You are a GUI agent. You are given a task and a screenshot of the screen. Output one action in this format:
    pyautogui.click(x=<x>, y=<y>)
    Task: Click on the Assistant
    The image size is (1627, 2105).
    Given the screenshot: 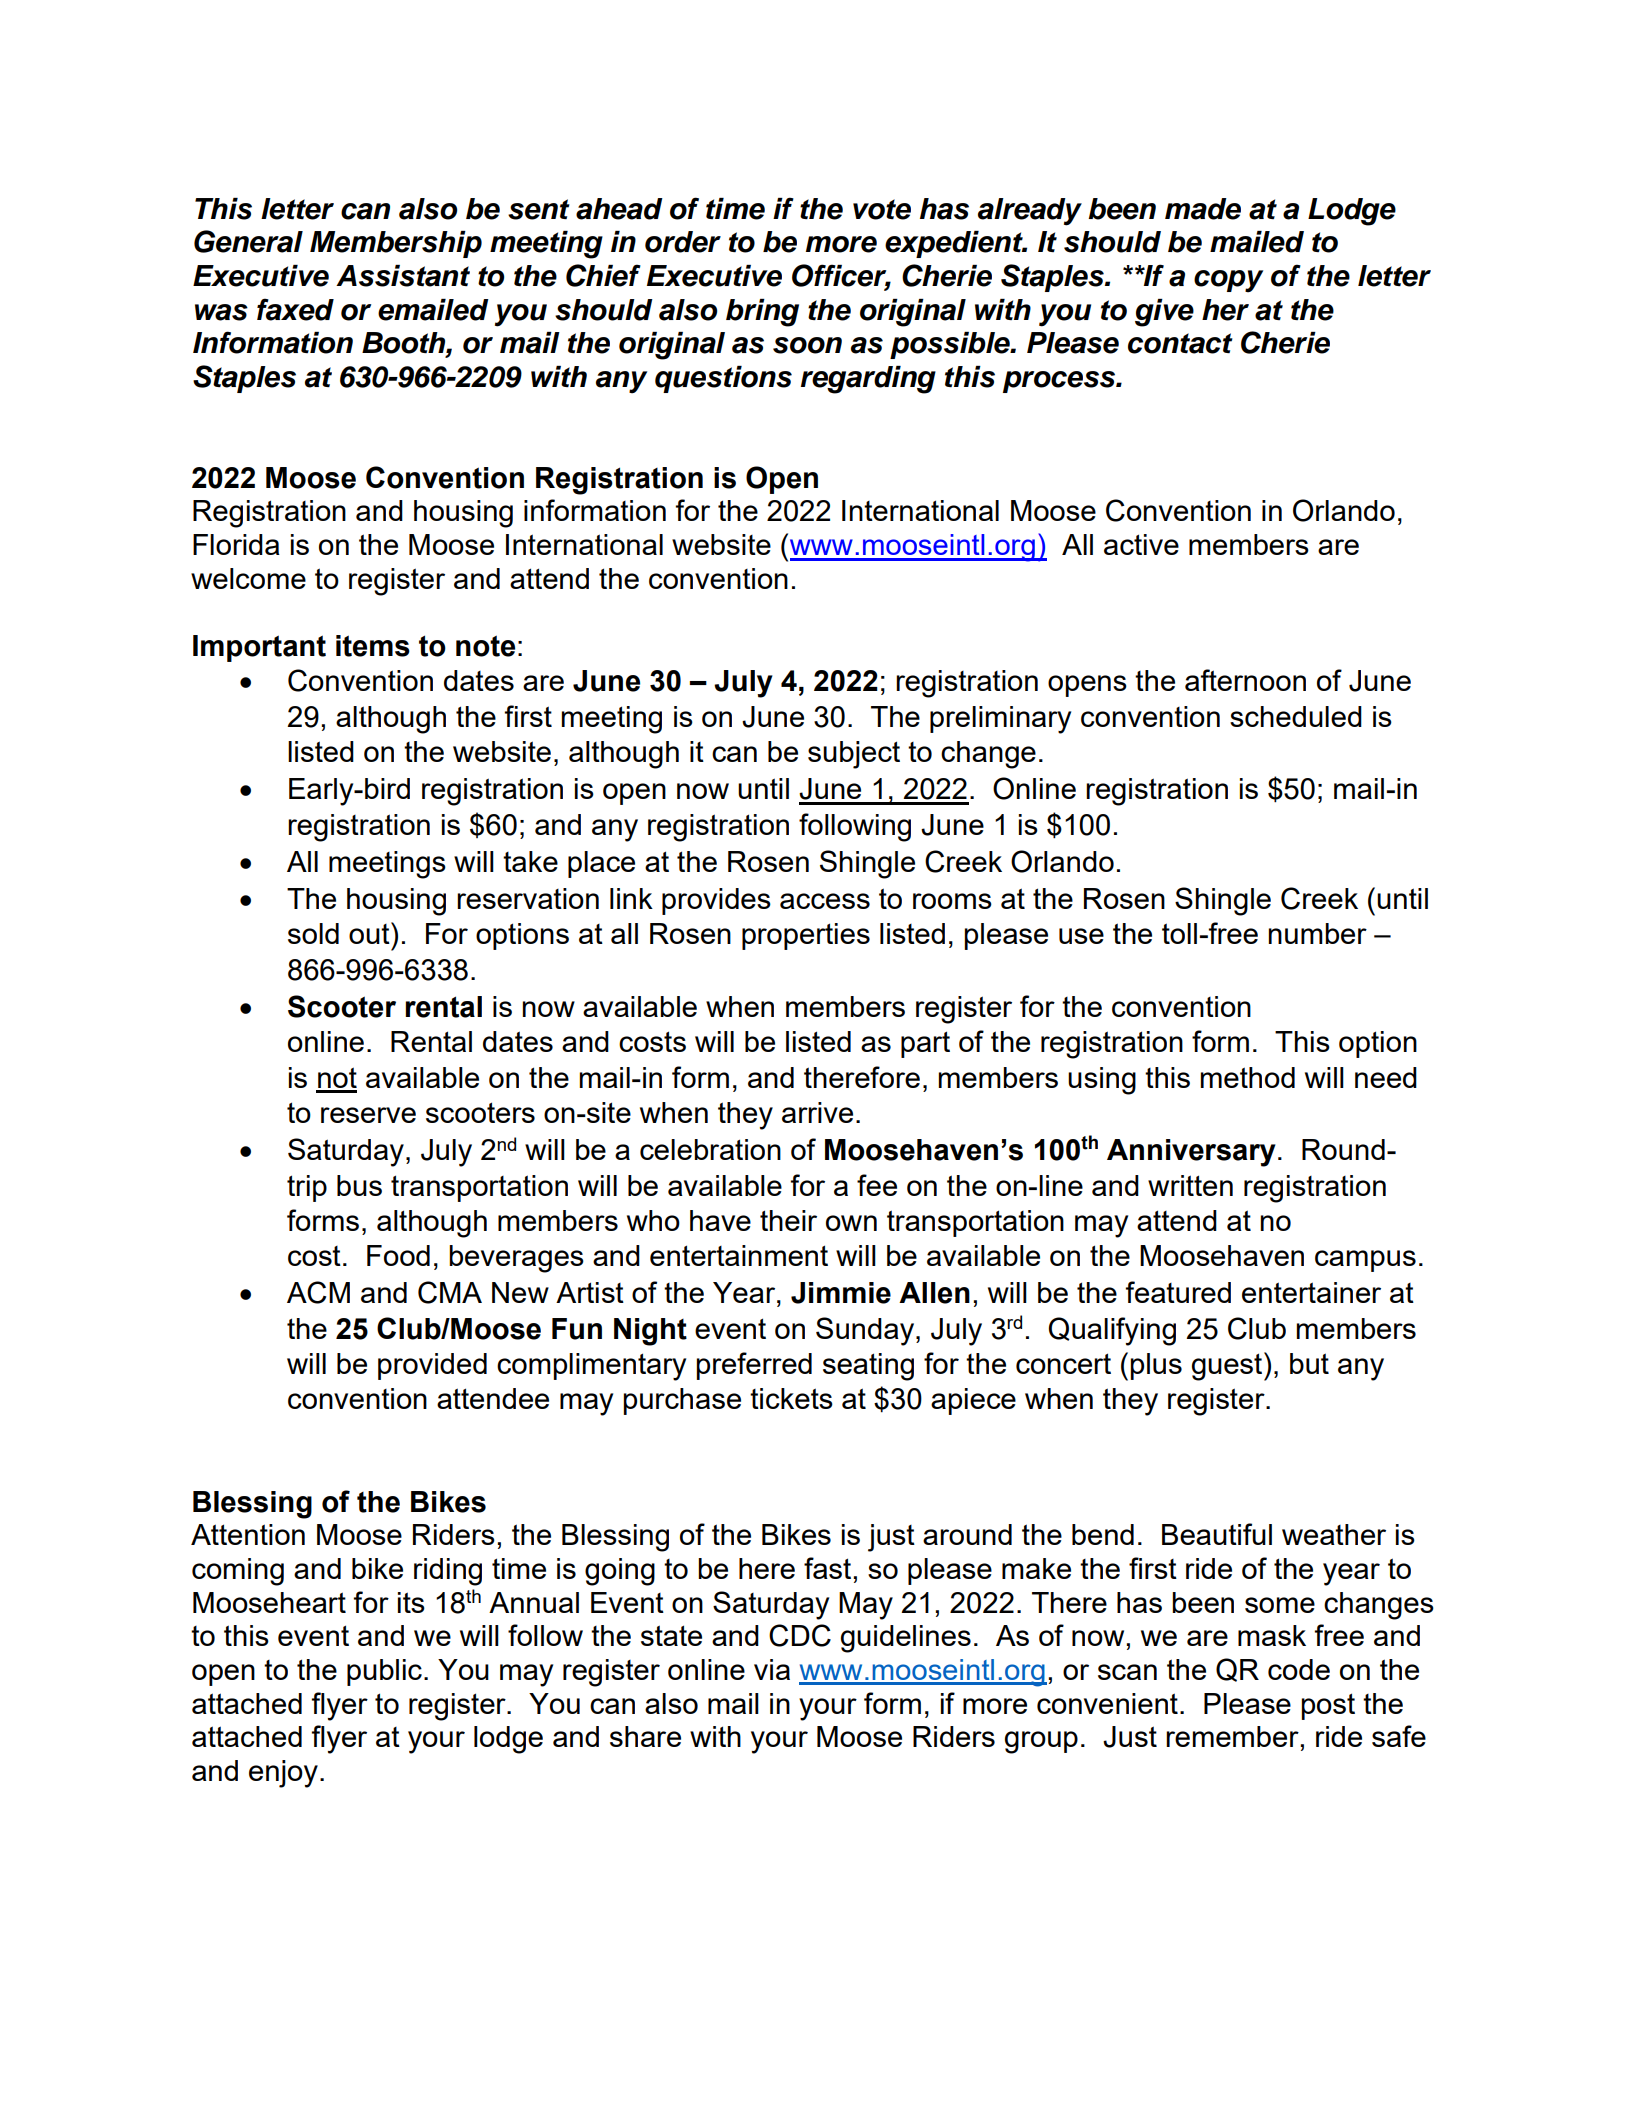 What is the action you would take?
    pyautogui.click(x=403, y=276)
